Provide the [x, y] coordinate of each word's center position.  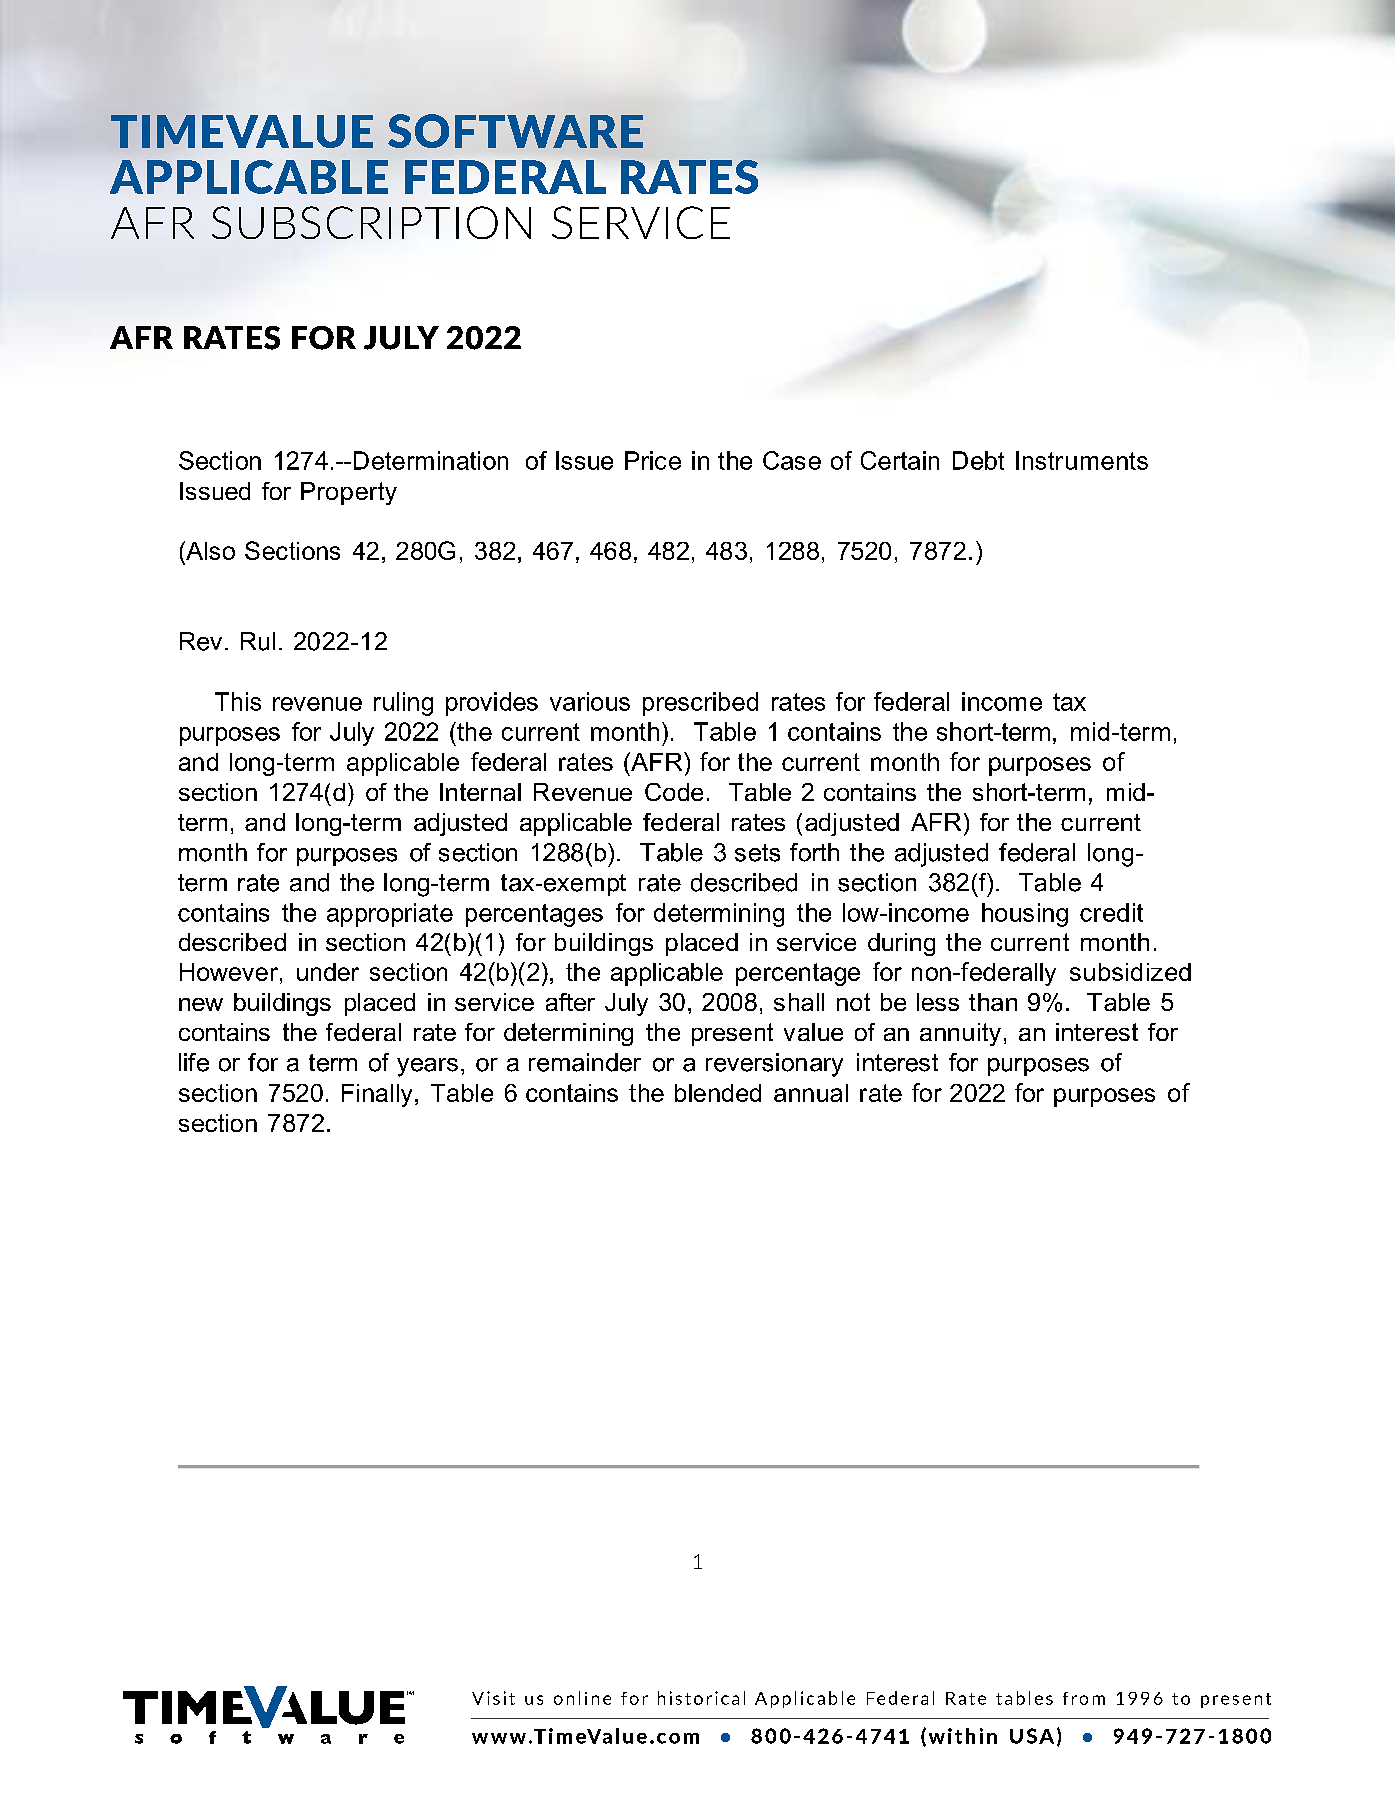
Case [792, 460]
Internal [480, 792]
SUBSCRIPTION [371, 222]
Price [653, 460]
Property [349, 493]
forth [814, 852]
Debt [978, 460]
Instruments [1082, 460]
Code [674, 792]
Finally [377, 1095]
